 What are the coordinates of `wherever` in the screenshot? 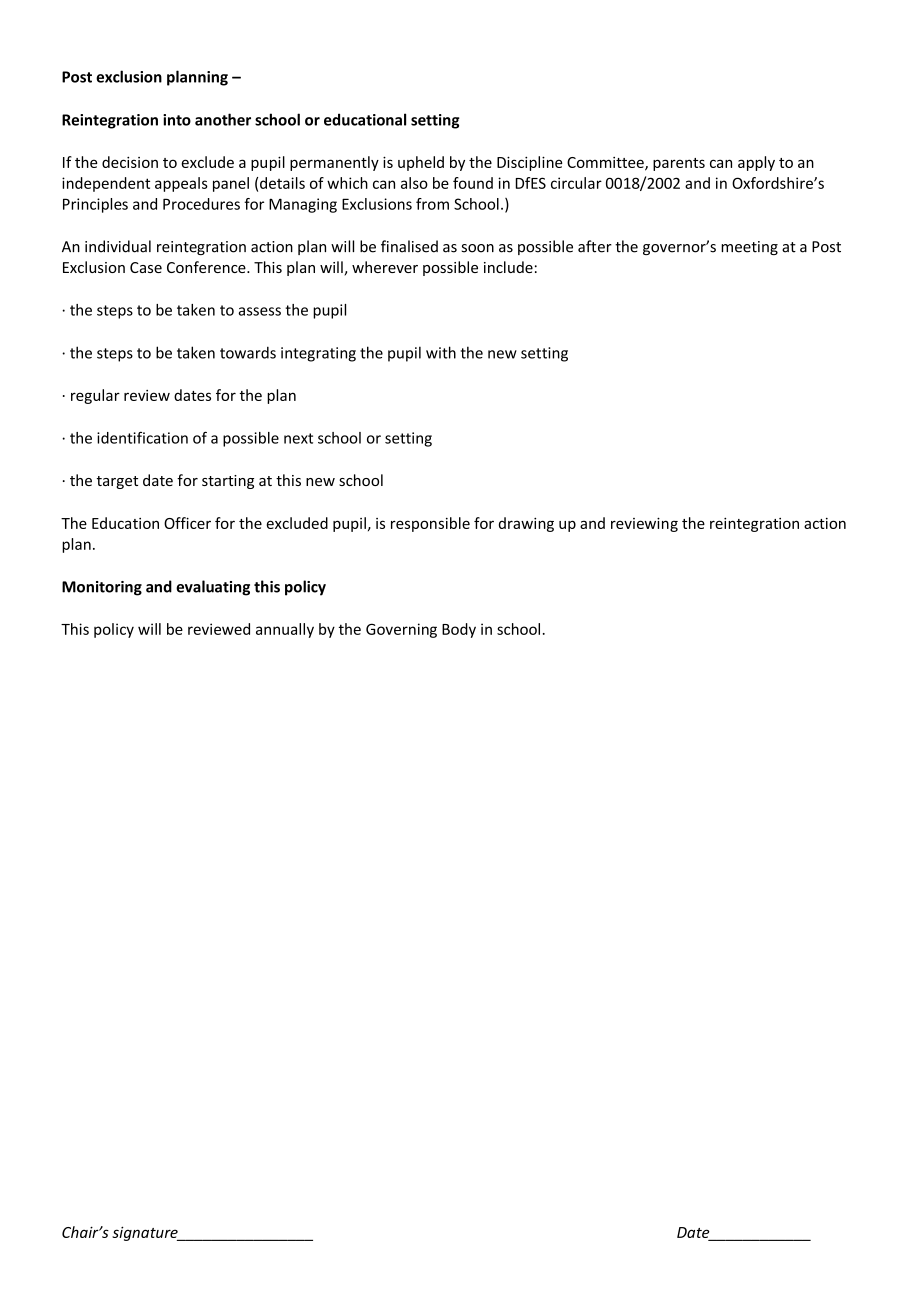 It's located at (385, 267).
